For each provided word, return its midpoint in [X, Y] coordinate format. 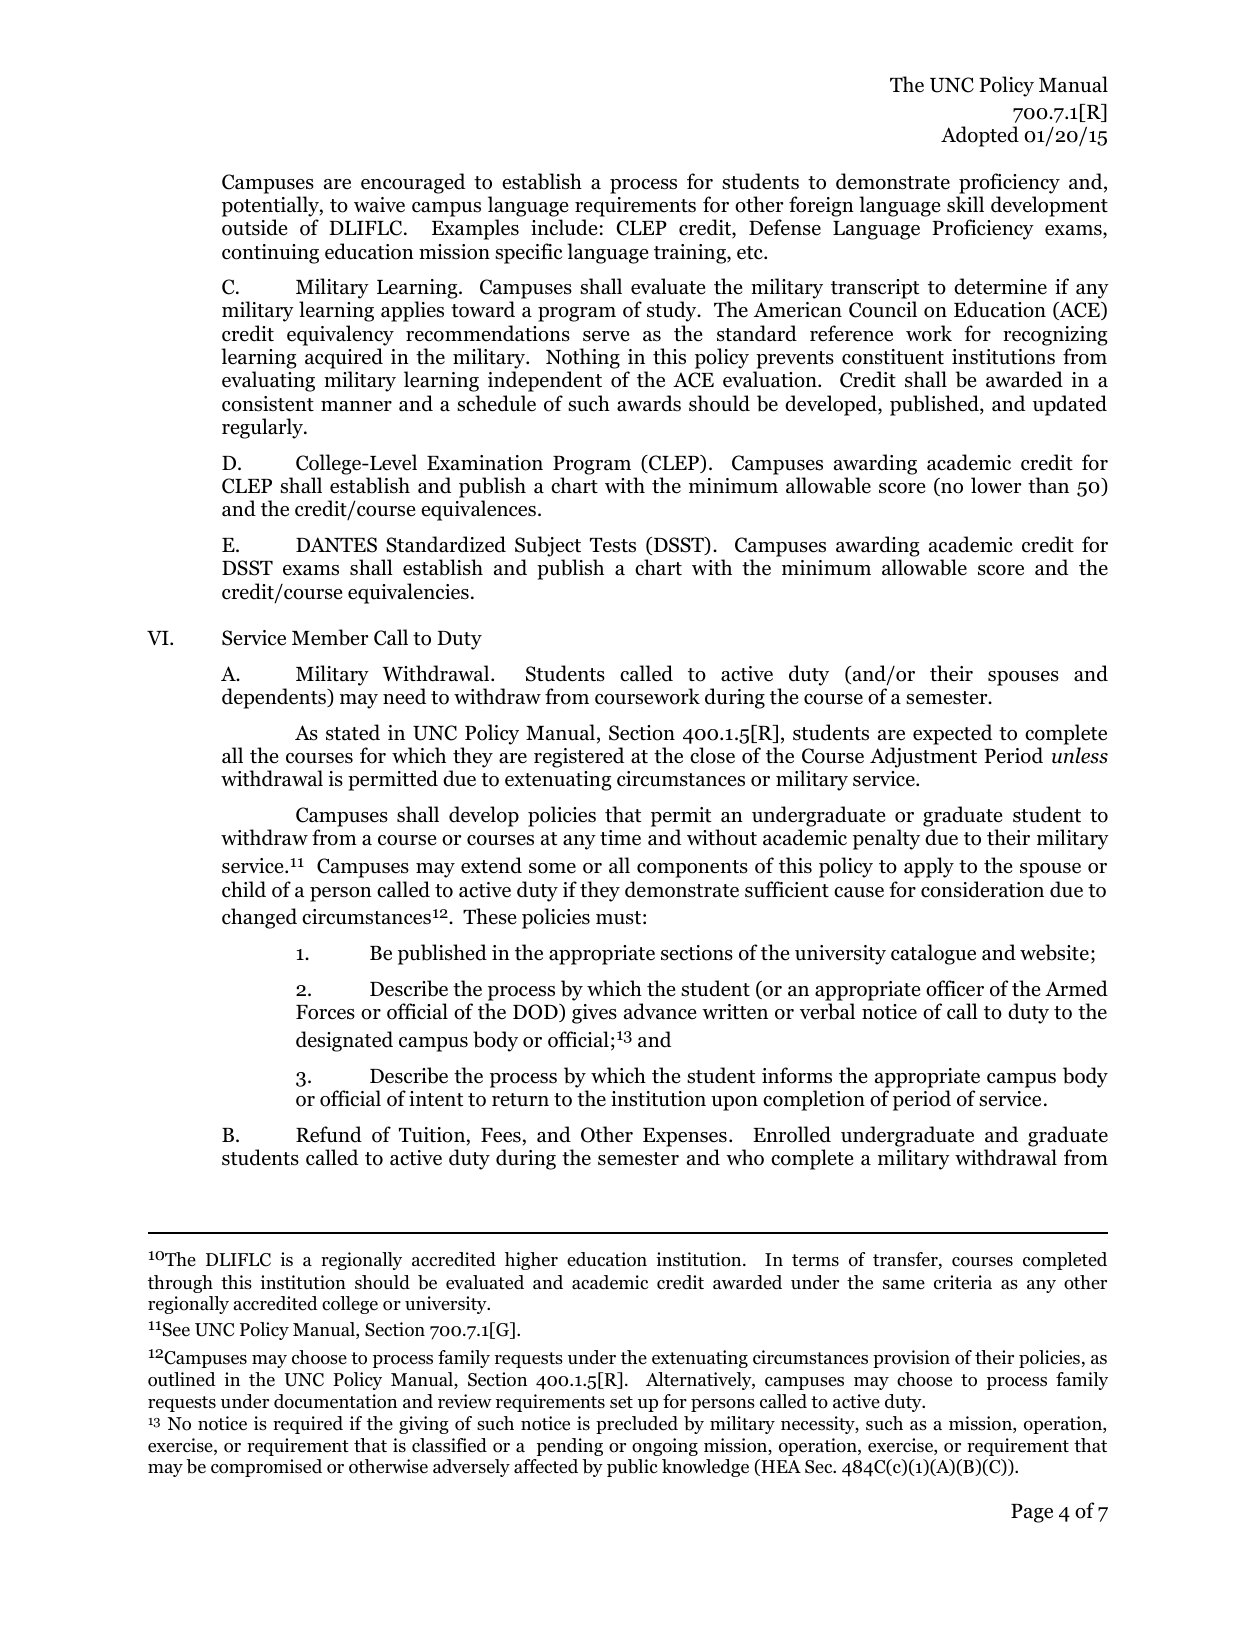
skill [965, 204]
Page [1032, 1513]
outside [254, 227]
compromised [266, 1468]
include [564, 227]
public [632, 1468]
